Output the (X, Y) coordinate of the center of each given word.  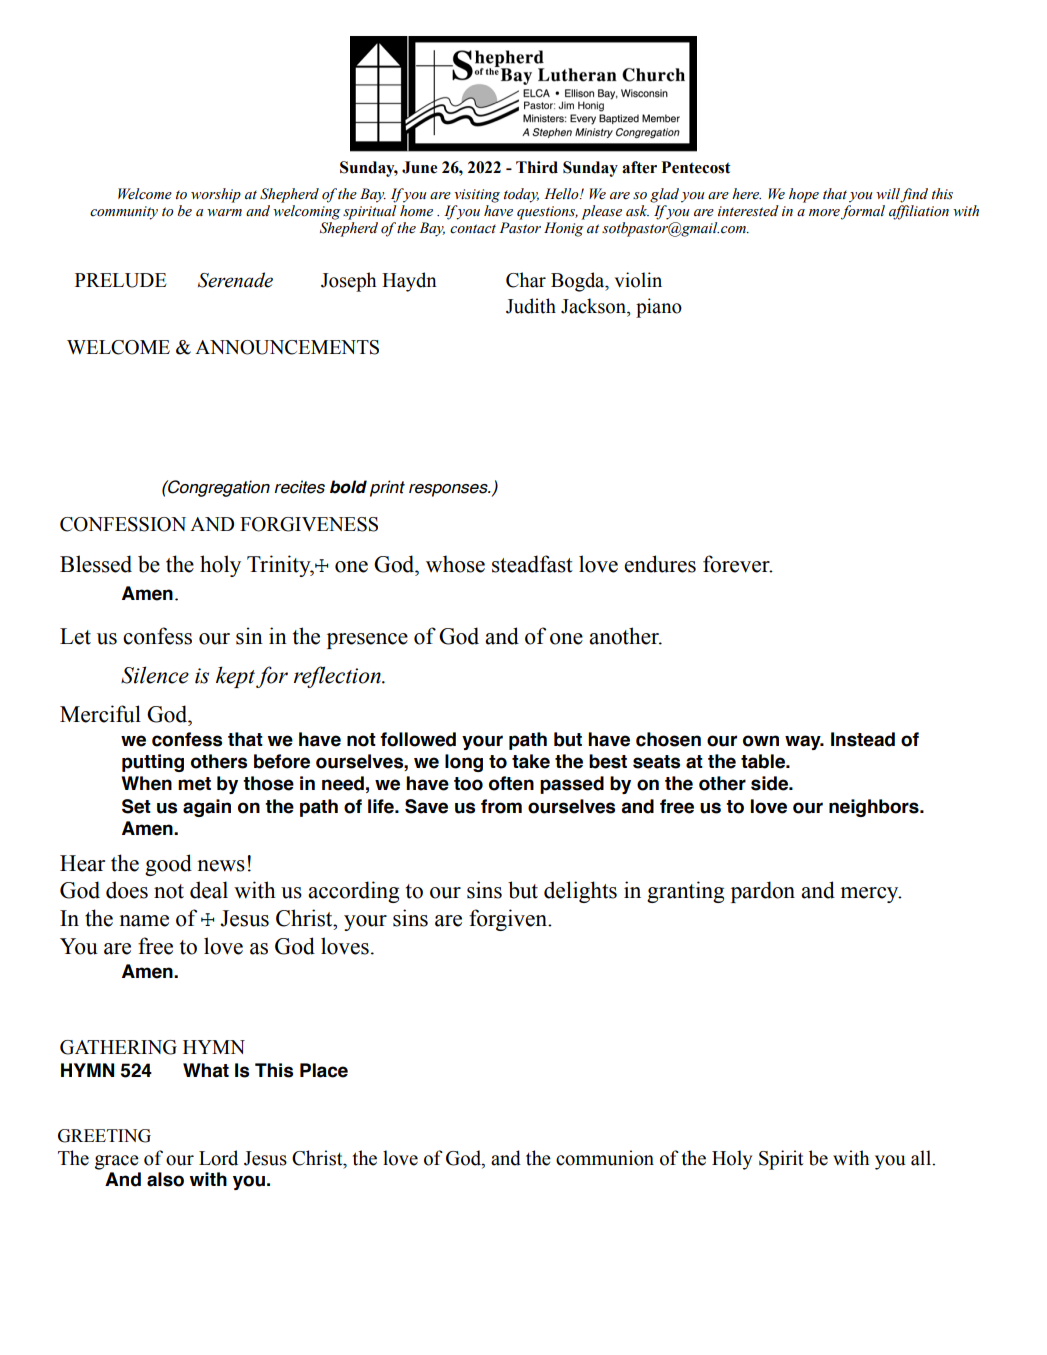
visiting (477, 196)
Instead (863, 739)
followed (418, 739)
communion (605, 1158)
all (922, 1158)
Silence (155, 675)
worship (216, 195)
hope (804, 195)
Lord (218, 1158)
